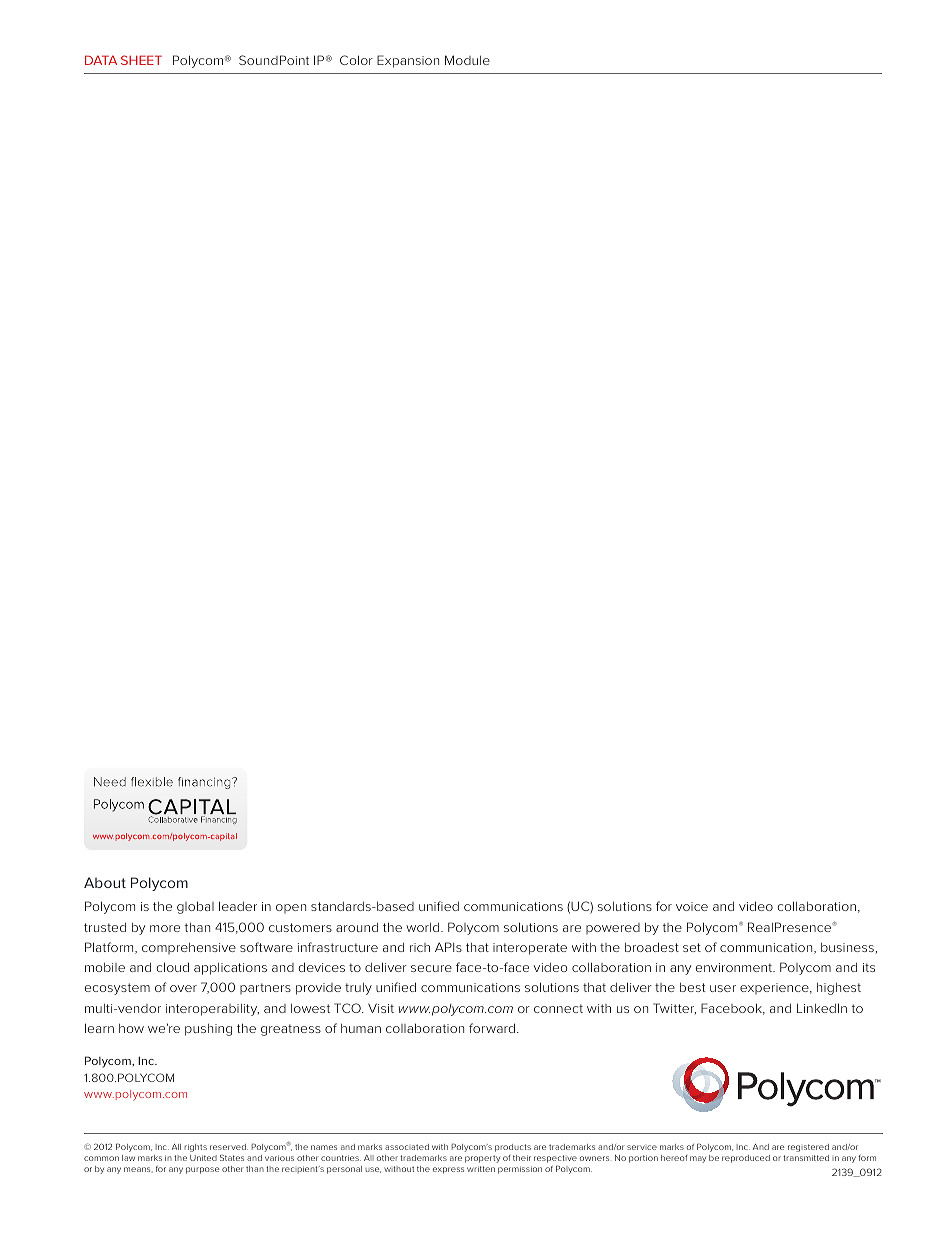 The width and height of the document is (952, 1233). I want to click on About, so click(105, 882).
